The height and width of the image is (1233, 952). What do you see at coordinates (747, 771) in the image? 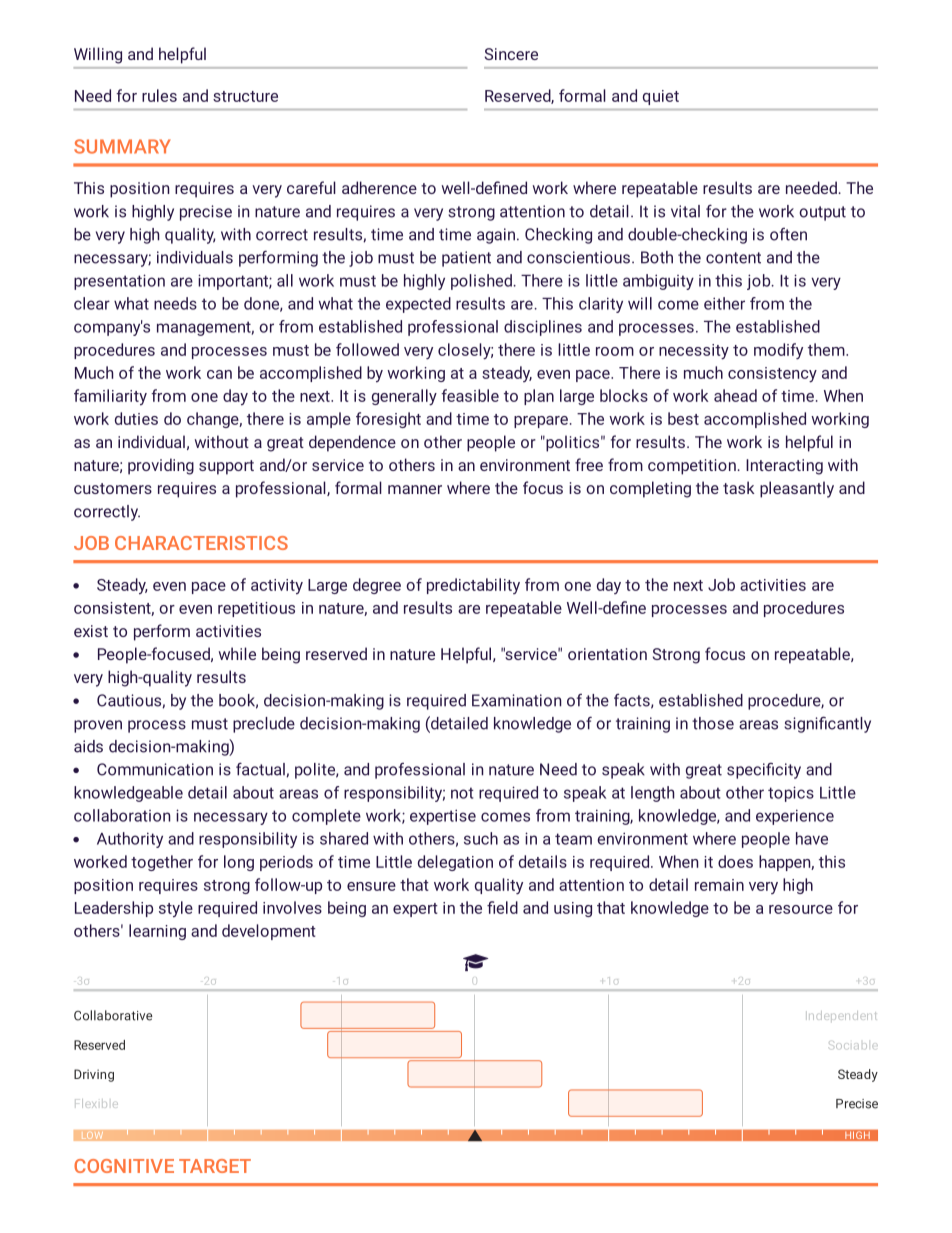
I see `speci` at bounding box center [747, 771].
